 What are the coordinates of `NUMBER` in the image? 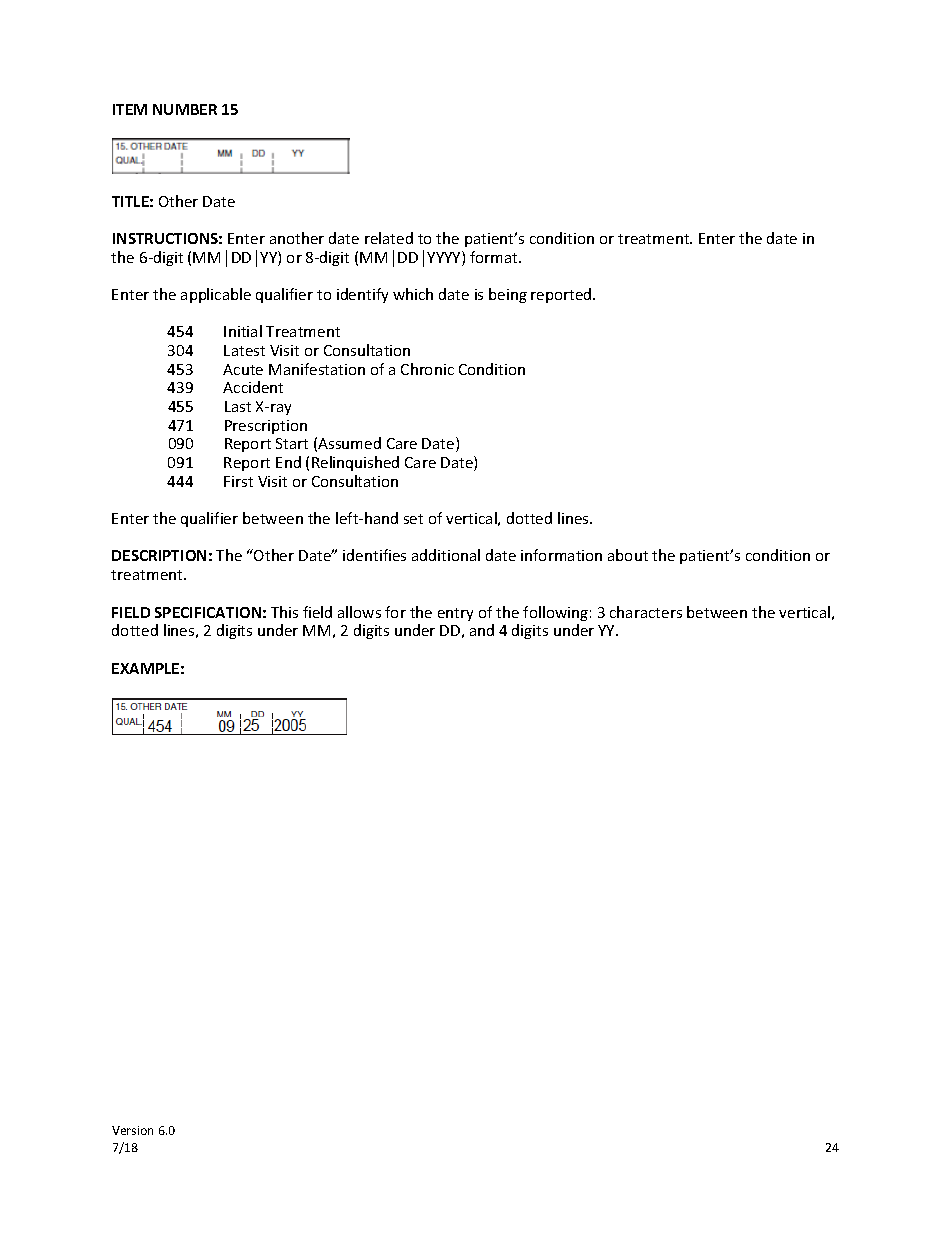 It's located at (185, 109).
